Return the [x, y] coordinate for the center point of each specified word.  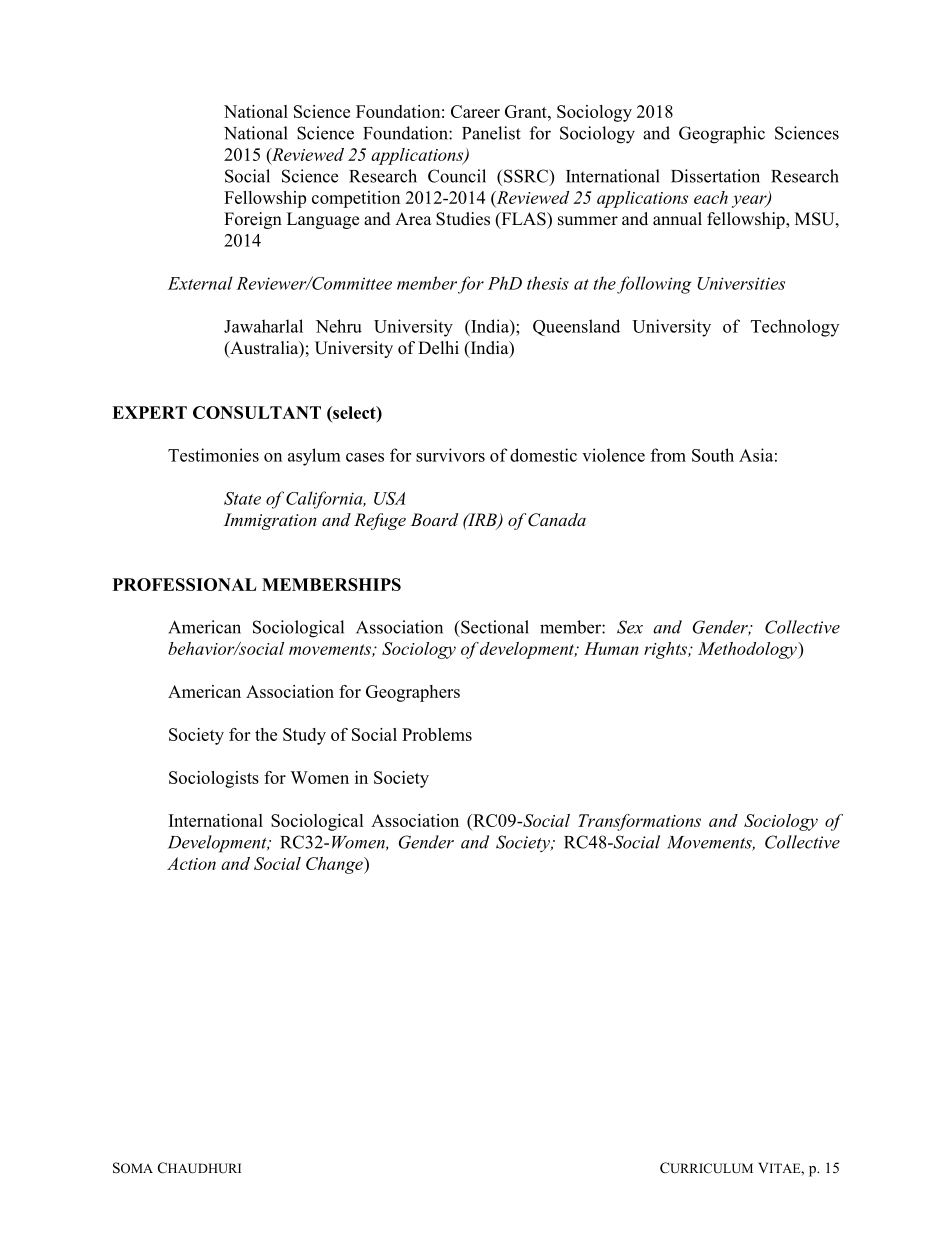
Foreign [253, 220]
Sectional [494, 627]
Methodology [748, 650]
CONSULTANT [257, 412]
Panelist [491, 133]
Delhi [438, 348]
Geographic [722, 135]
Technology [795, 328]
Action [191, 863]
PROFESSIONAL [184, 584]
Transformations [639, 822]
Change [335, 865]
